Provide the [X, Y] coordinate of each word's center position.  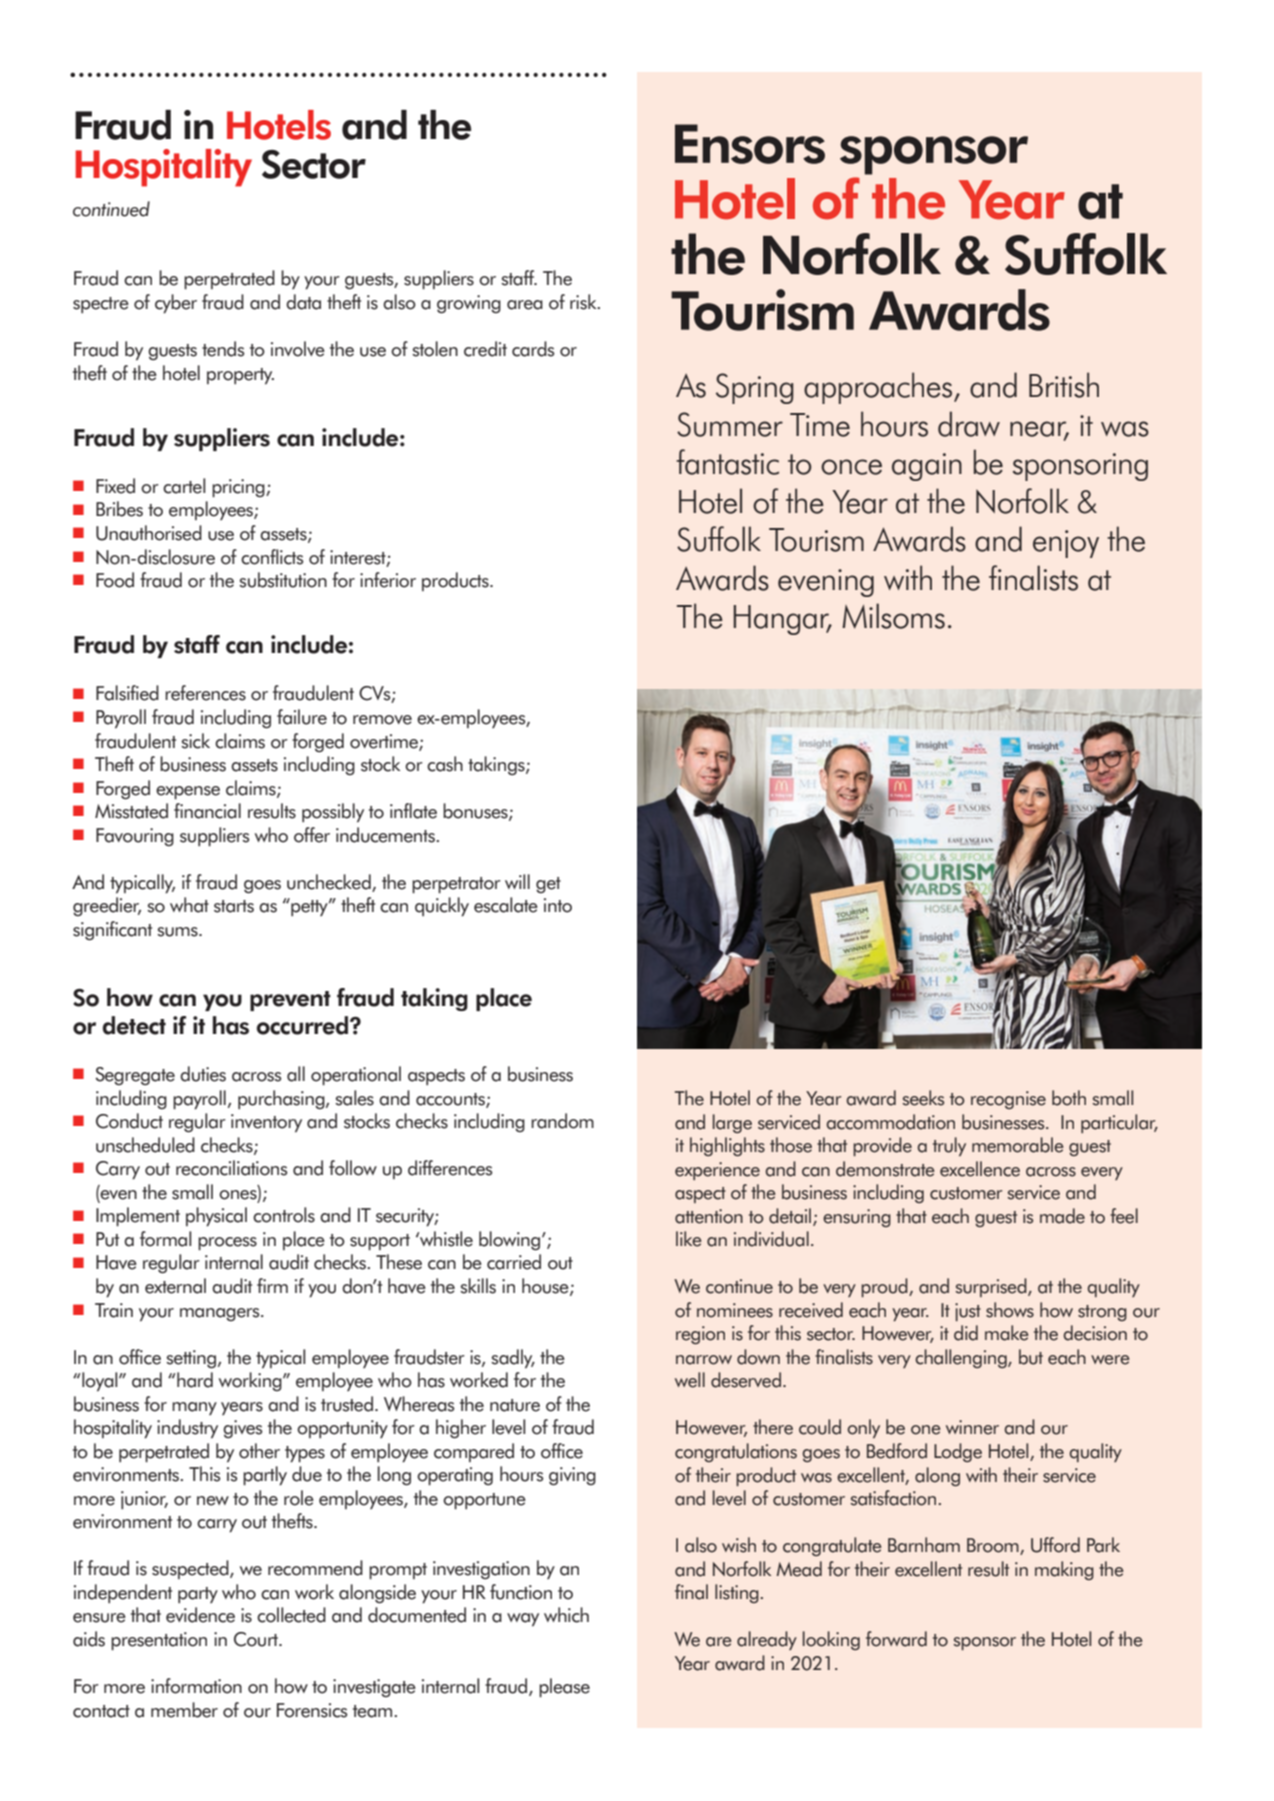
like [689, 1239]
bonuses [476, 812]
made [1062, 1216]
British [1064, 385]
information [196, 1686]
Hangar [782, 620]
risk [584, 302]
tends [223, 349]
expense [188, 792]
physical [216, 1217]
